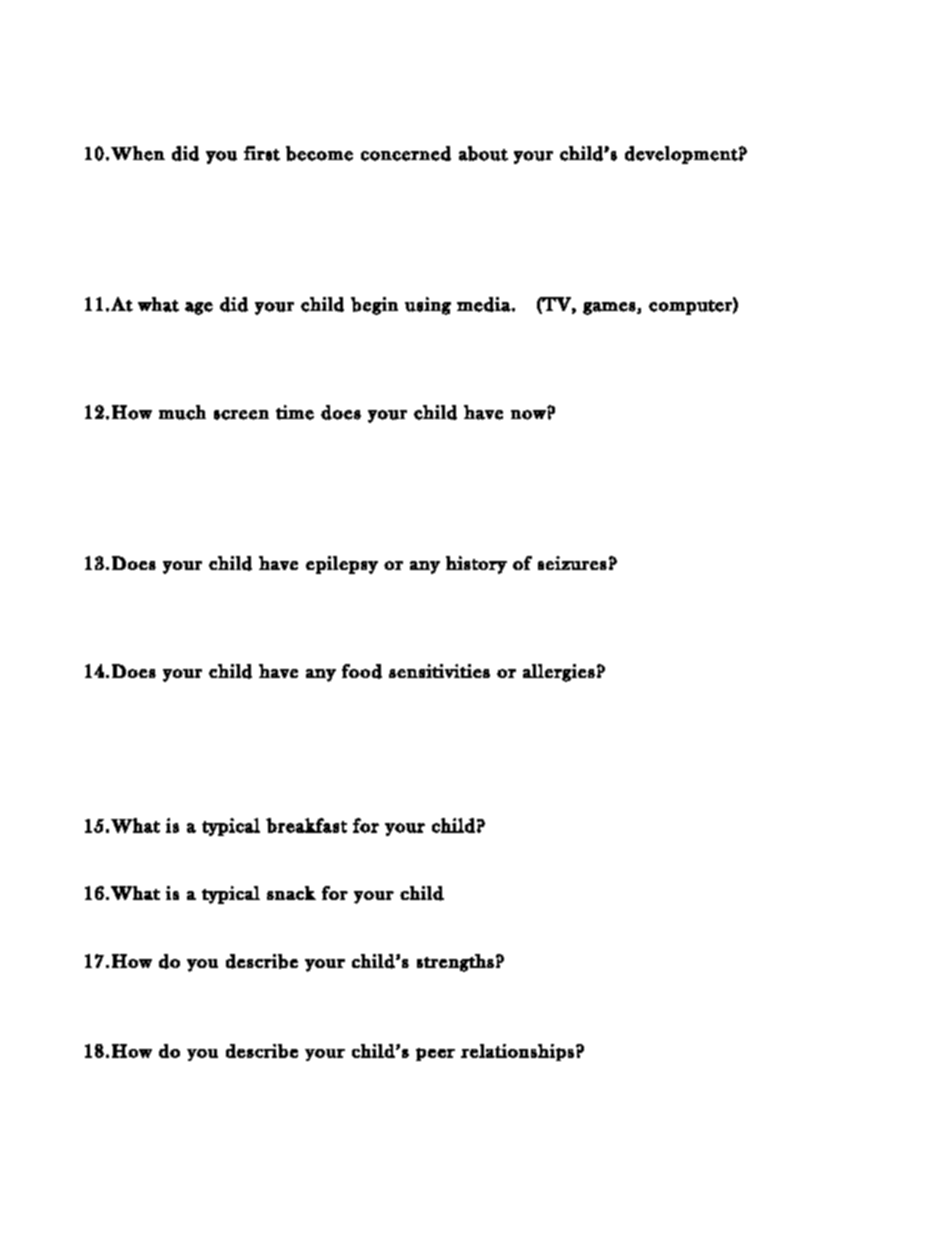 This screenshot has height=1233, width=952. I want to click on now, so click(528, 415).
